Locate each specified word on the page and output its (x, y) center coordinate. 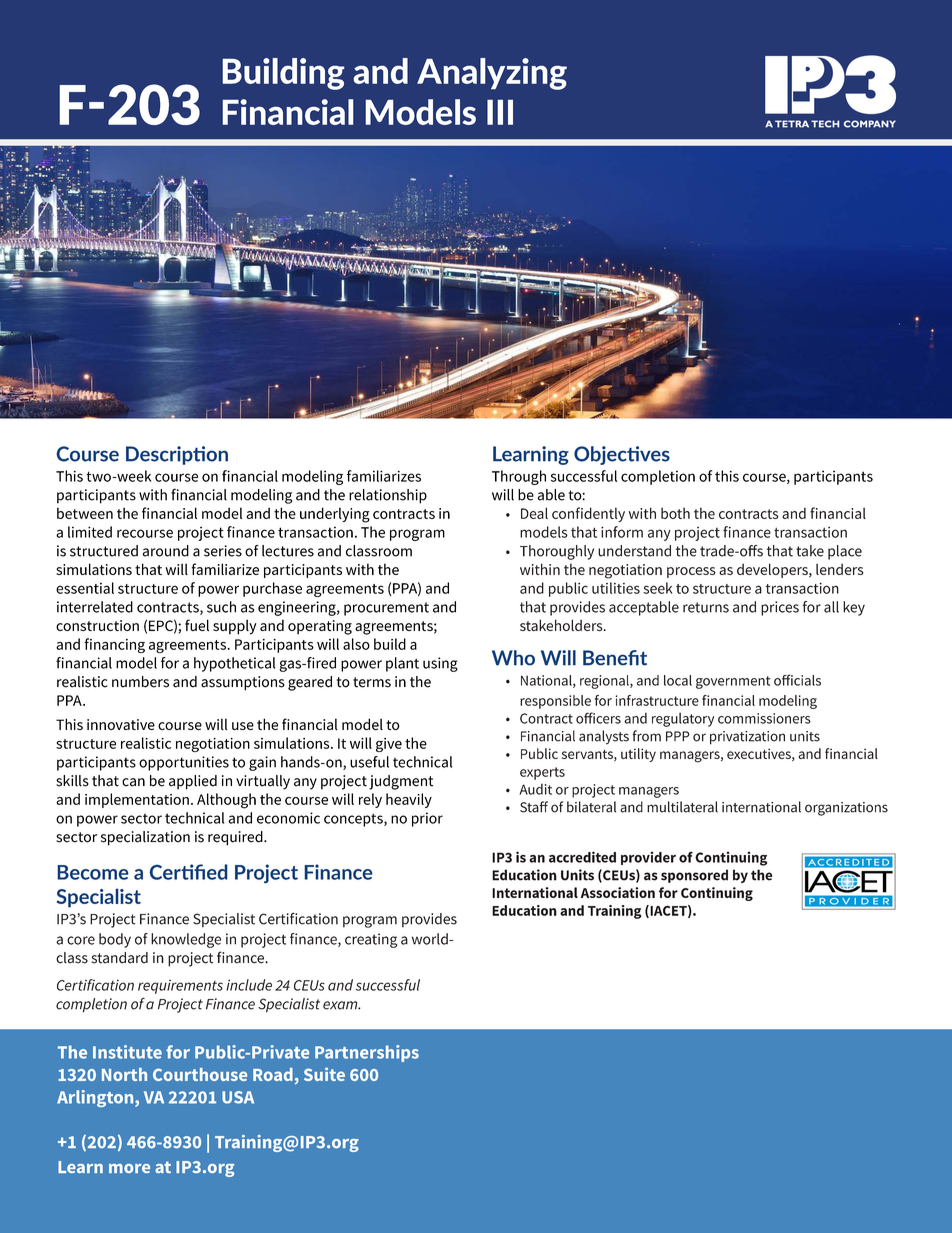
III (500, 112)
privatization (747, 738)
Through (519, 477)
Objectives (622, 455)
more (129, 1168)
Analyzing (492, 74)
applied (193, 782)
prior (427, 819)
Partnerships (367, 1053)
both (675, 513)
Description (177, 455)
